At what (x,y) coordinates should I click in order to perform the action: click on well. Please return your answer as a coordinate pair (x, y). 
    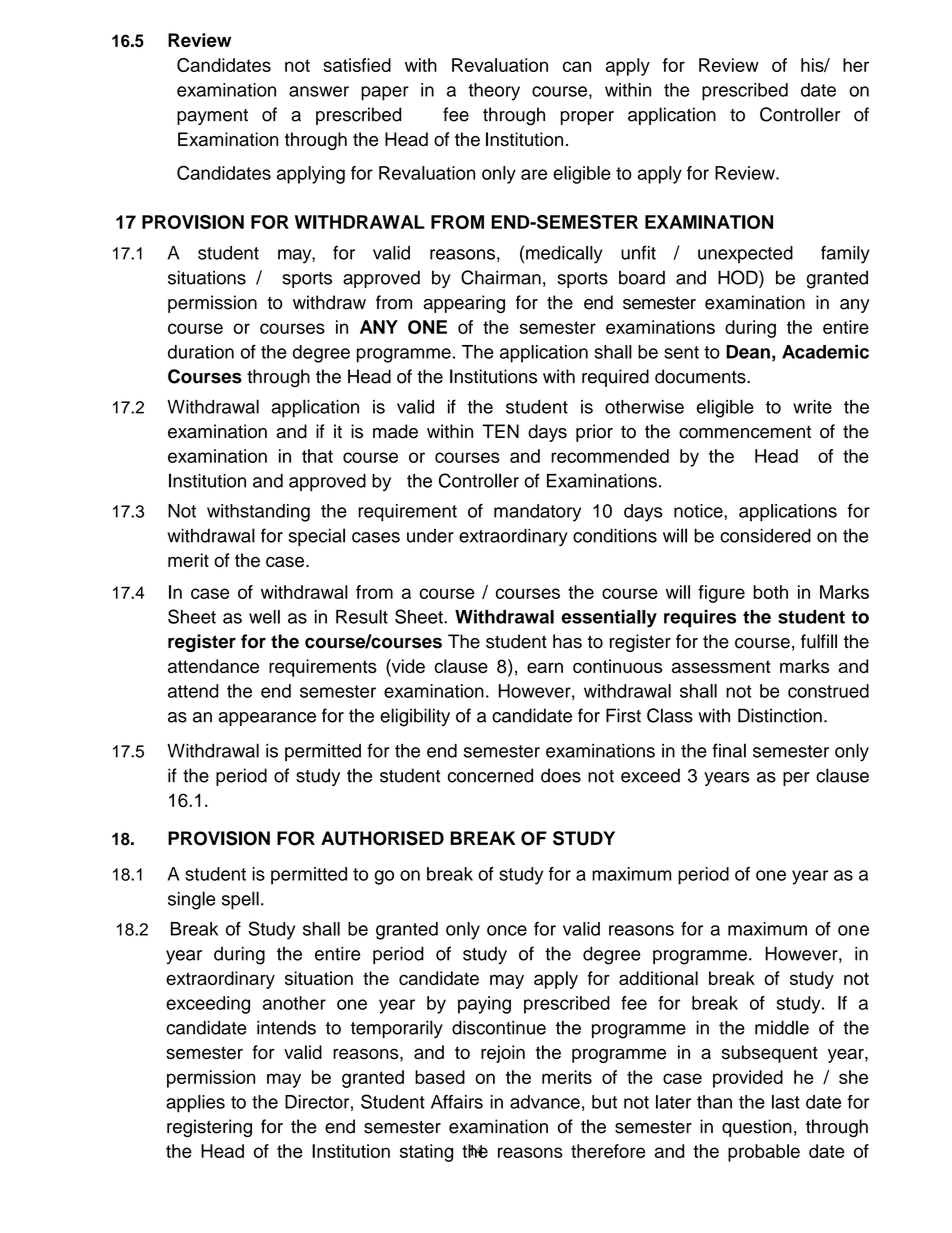
    Looking at the image, I should click on (264, 617).
